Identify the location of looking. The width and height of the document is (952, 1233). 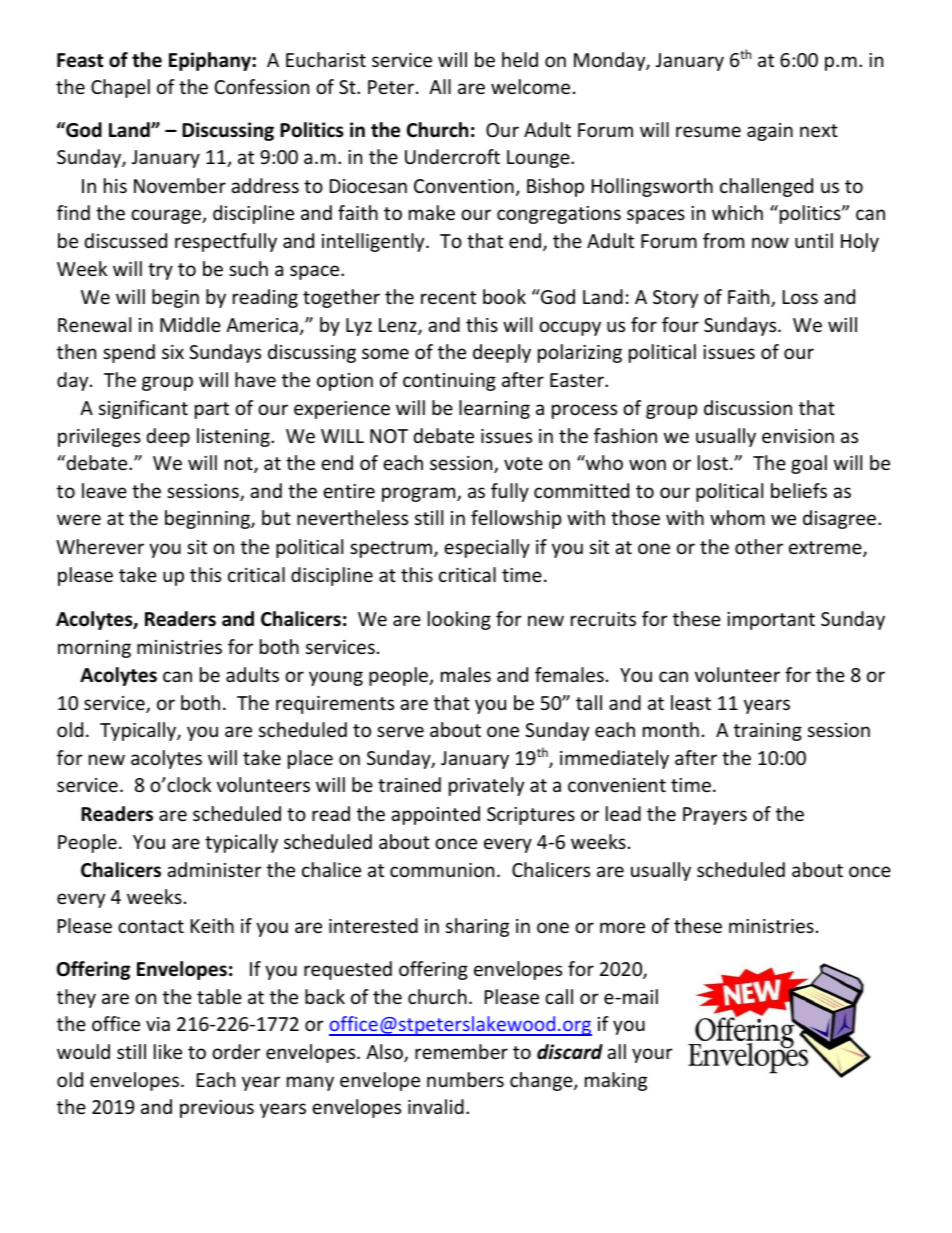
(459, 620).
